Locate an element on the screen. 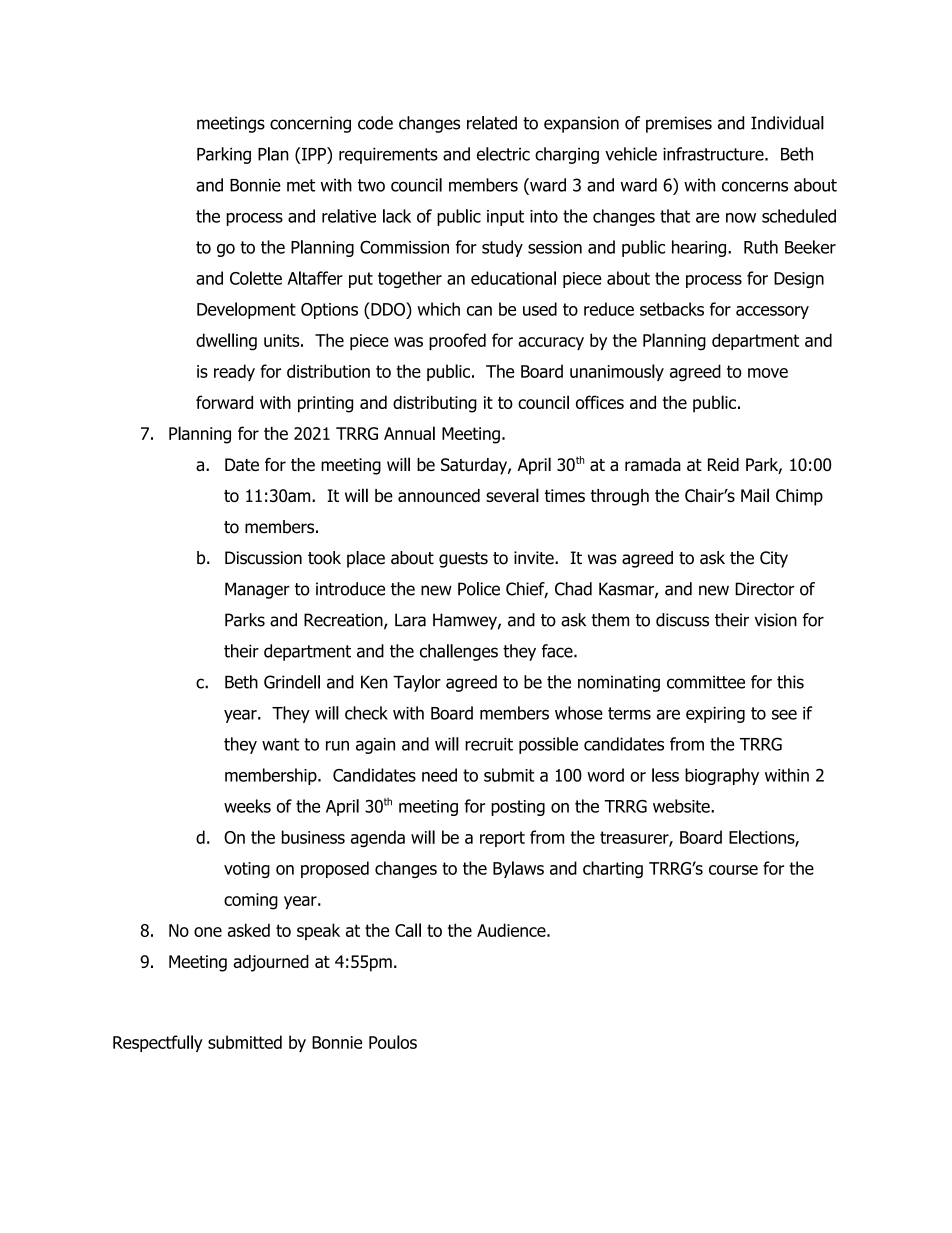 Image resolution: width=952 pixels, height=1233 pixels. expiring is located at coordinates (715, 715).
